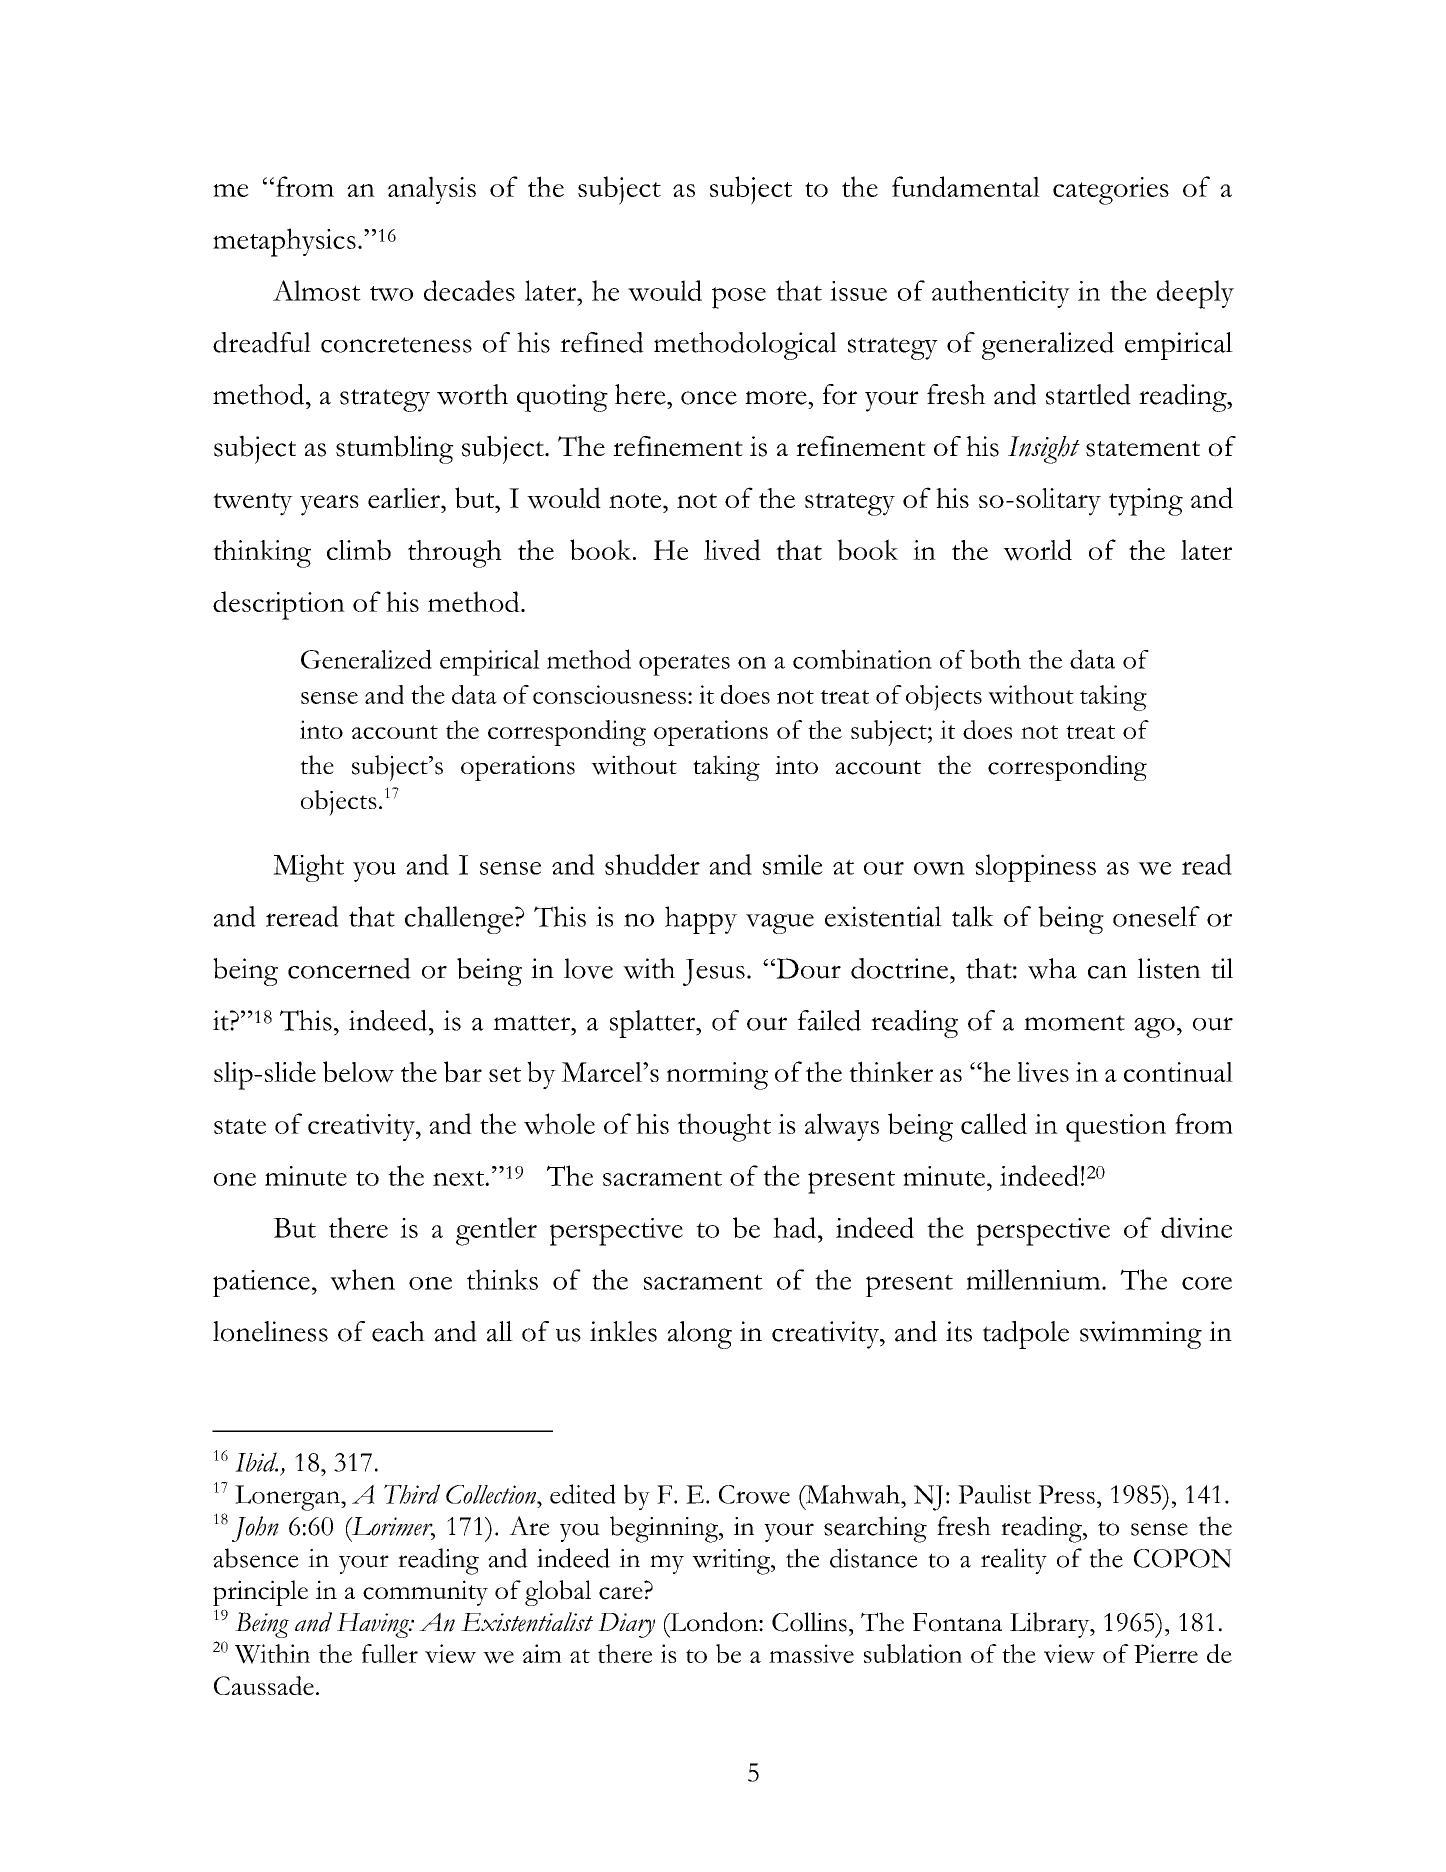 Image resolution: width=1446 pixels, height=1872 pixels. Describe the element at coordinates (1034, 1279) in the document. I see `millennium` at that location.
